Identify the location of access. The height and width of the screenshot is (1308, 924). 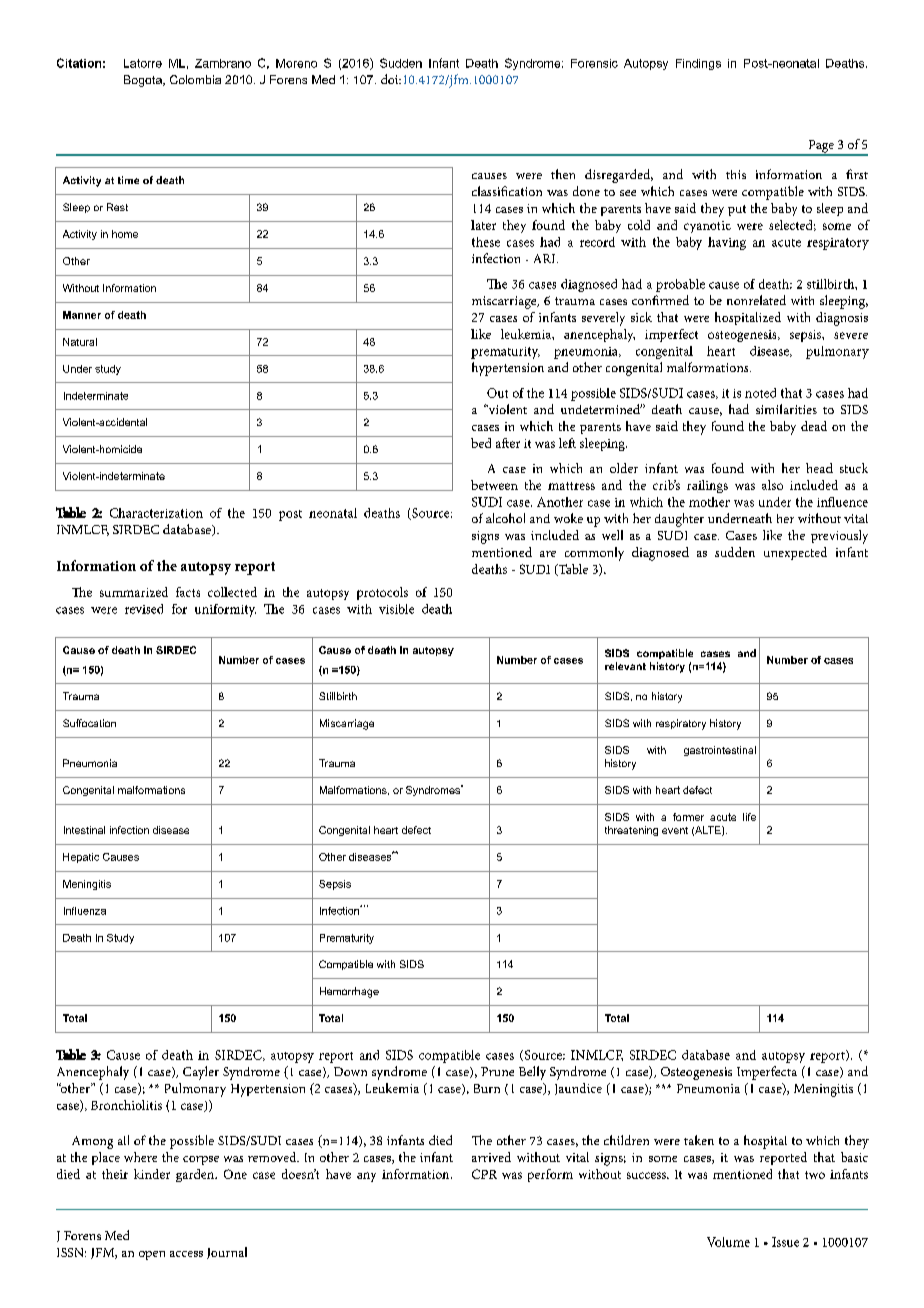
(186, 1254).
